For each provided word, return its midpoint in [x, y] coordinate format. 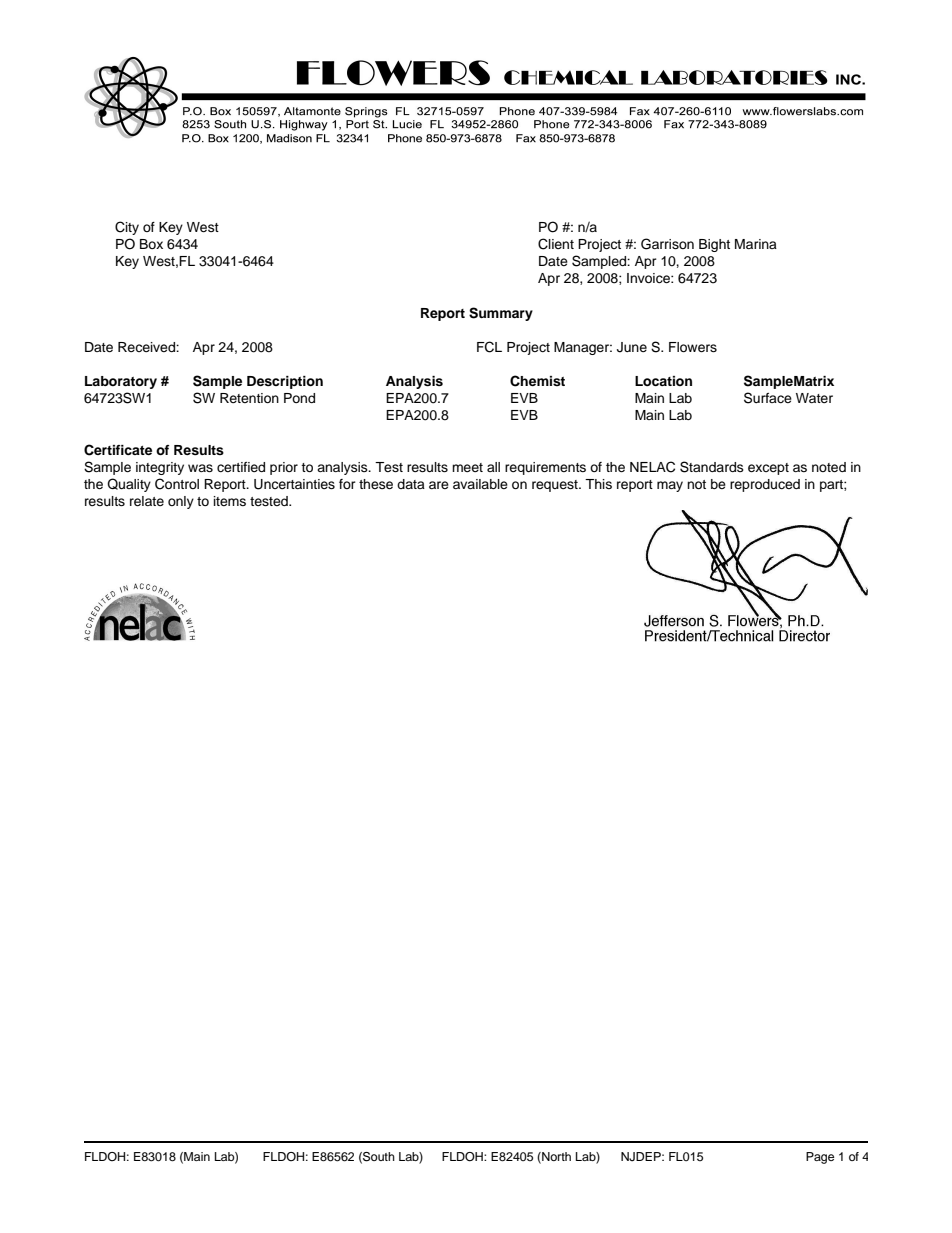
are [439, 485]
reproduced [765, 485]
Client [556, 244]
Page [820, 1158]
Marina [756, 244]
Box [151, 244]
